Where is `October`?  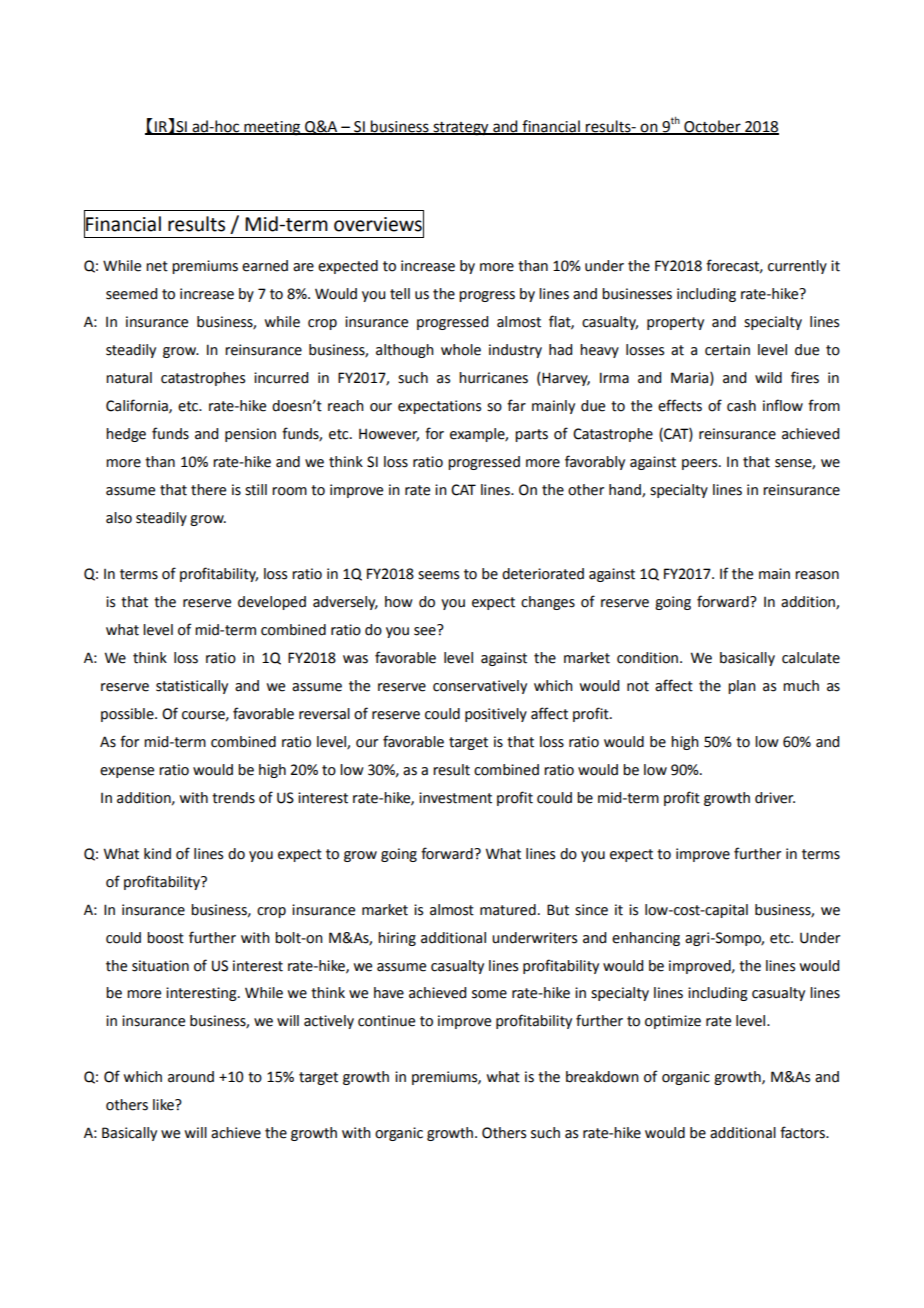
October is located at coordinates (712, 127).
